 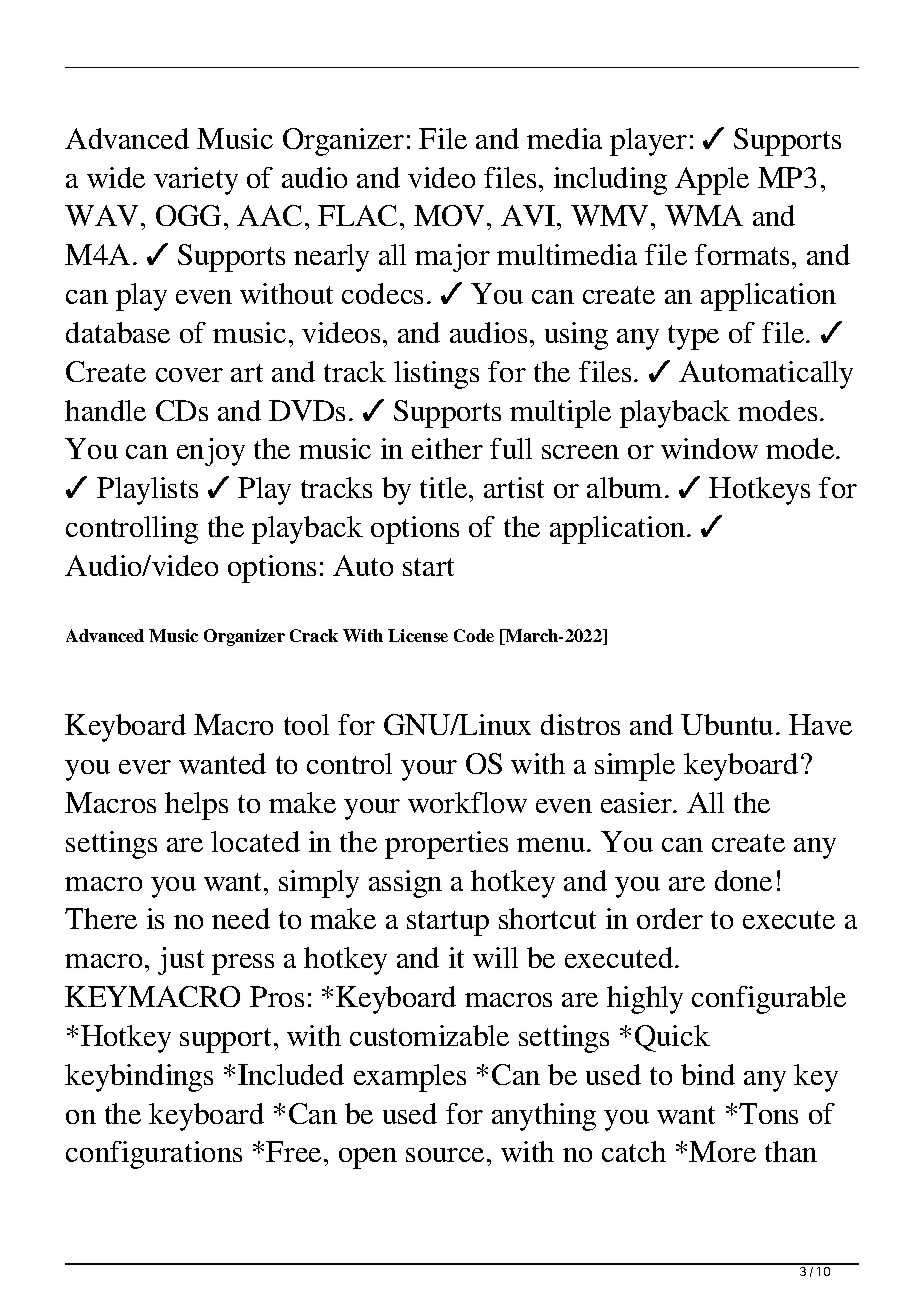 What do you see at coordinates (451, 215) in the screenshot?
I see `MOV` at bounding box center [451, 215].
